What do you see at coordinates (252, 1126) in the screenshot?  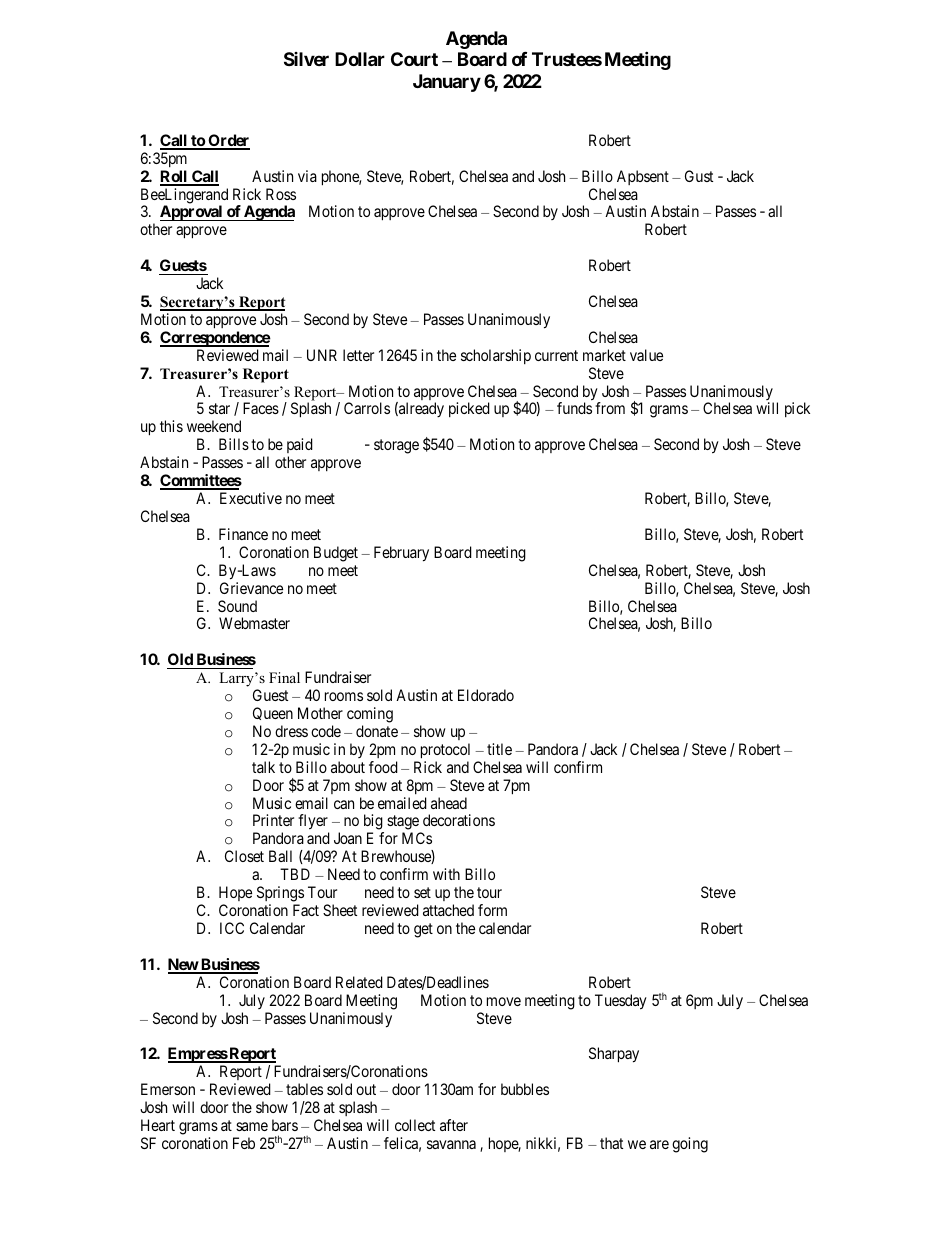 I see `same` at bounding box center [252, 1126].
